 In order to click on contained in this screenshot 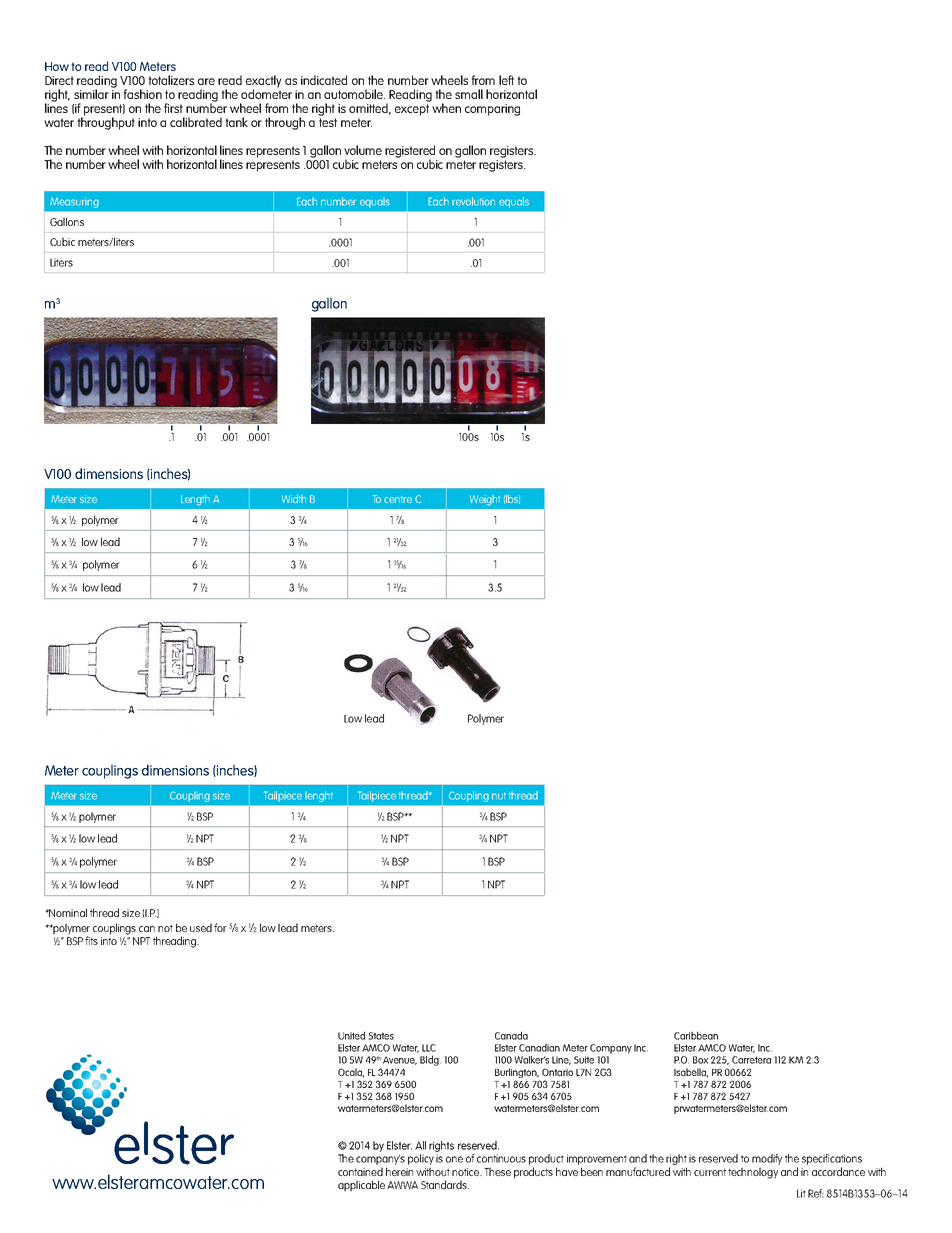, I will do `click(360, 1171)`.
